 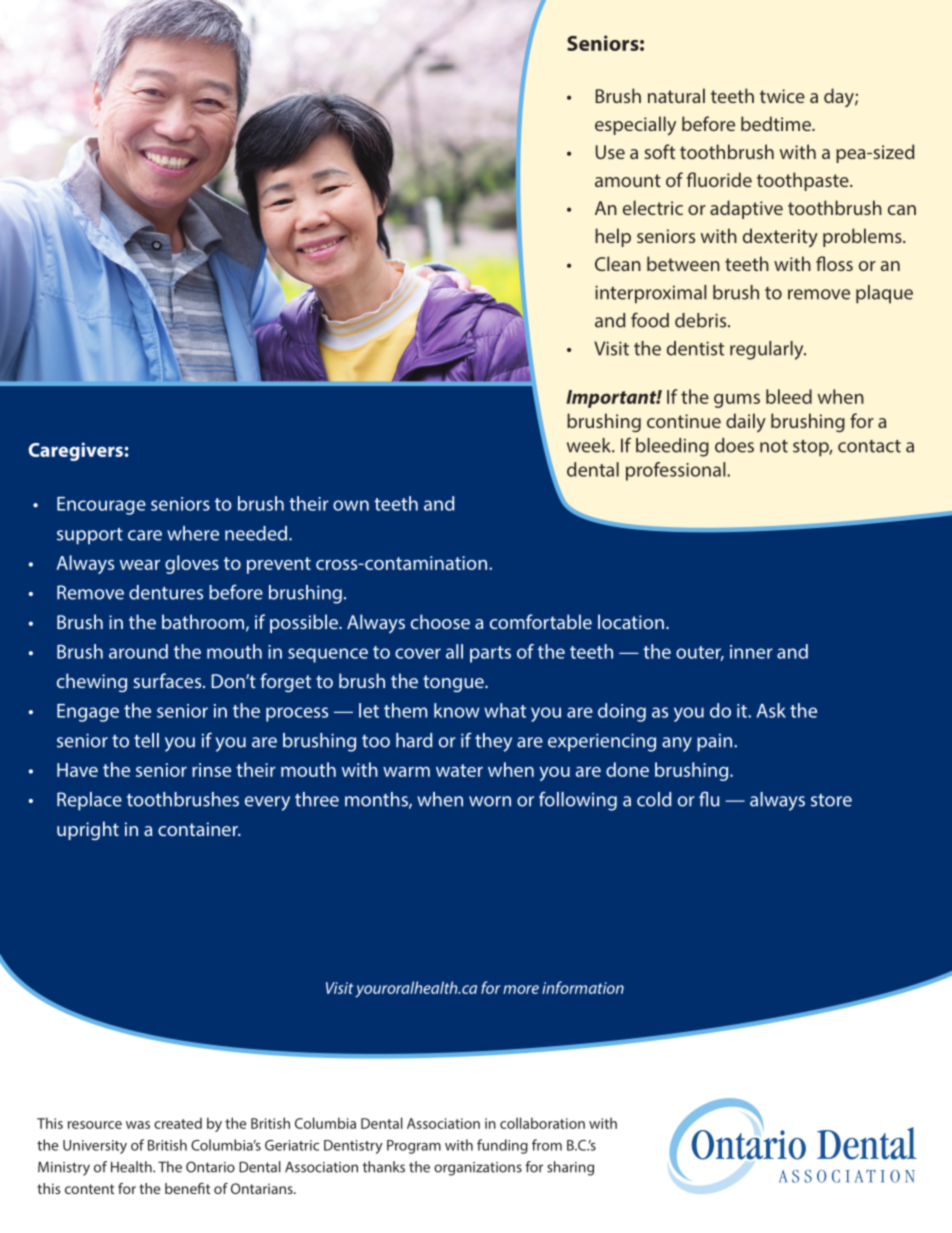 What do you see at coordinates (635, 126) in the screenshot?
I see `especially` at bounding box center [635, 126].
